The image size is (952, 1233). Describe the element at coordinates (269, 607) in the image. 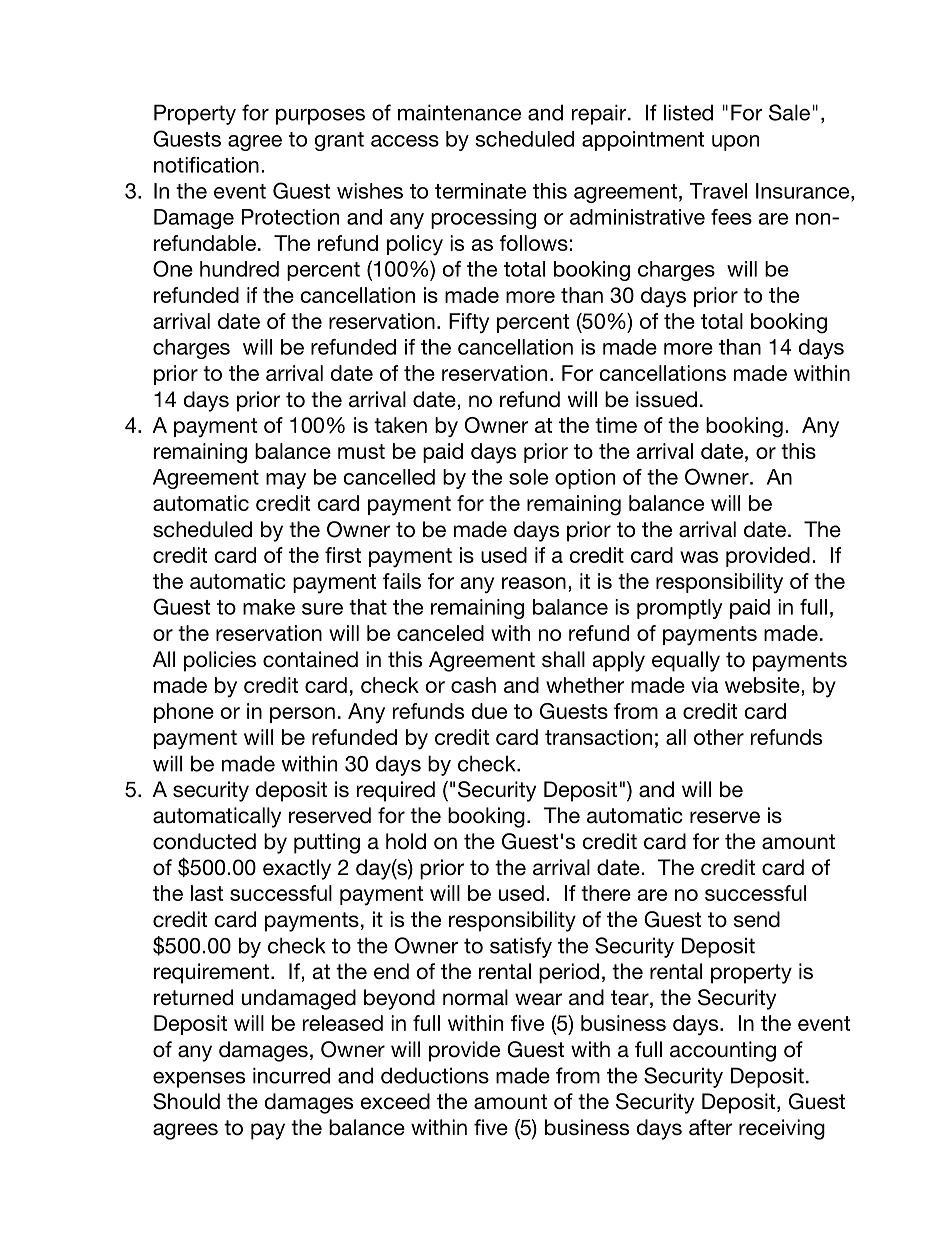

I see `make` at that location.
